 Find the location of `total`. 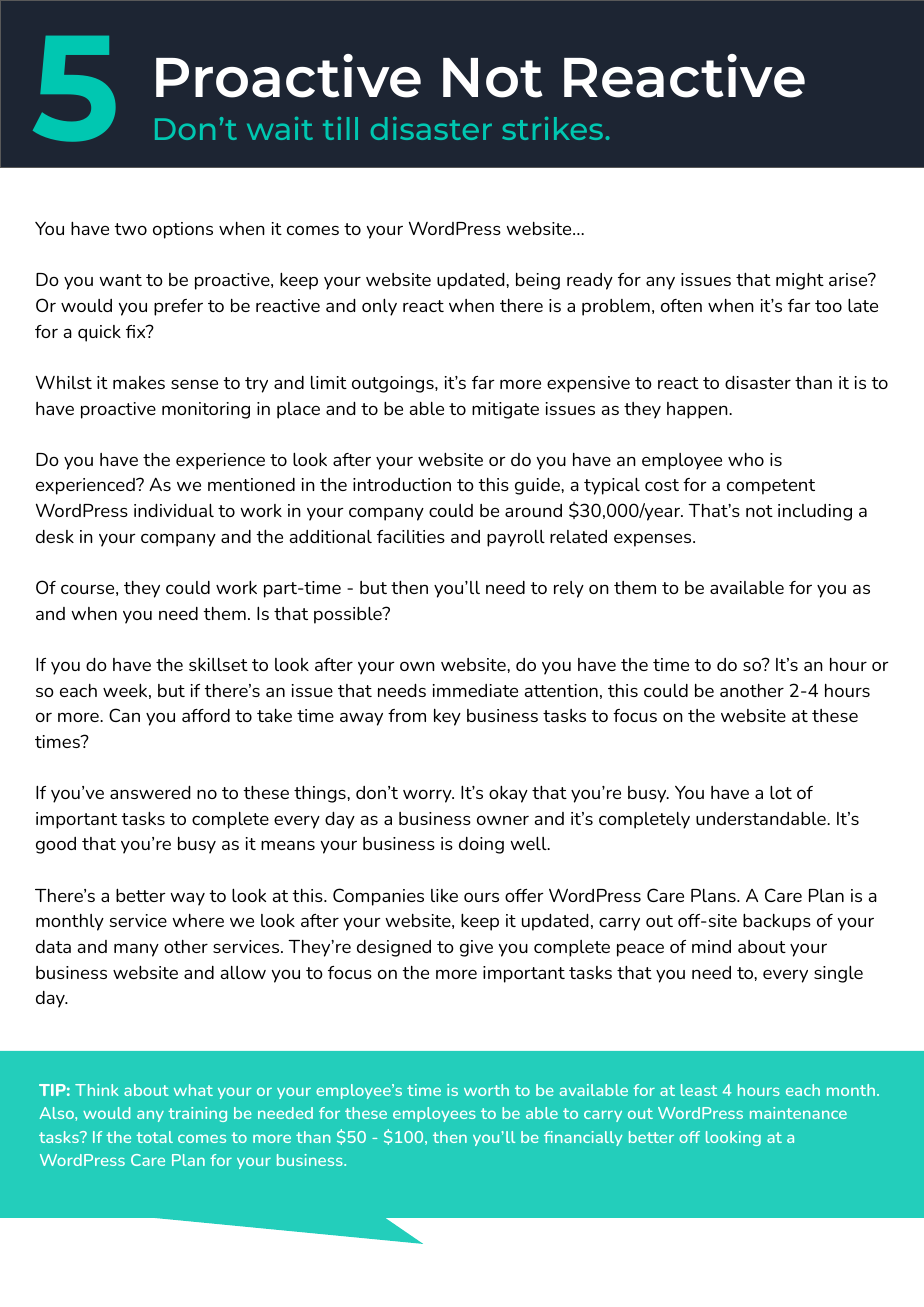

total is located at coordinates (154, 1137).
